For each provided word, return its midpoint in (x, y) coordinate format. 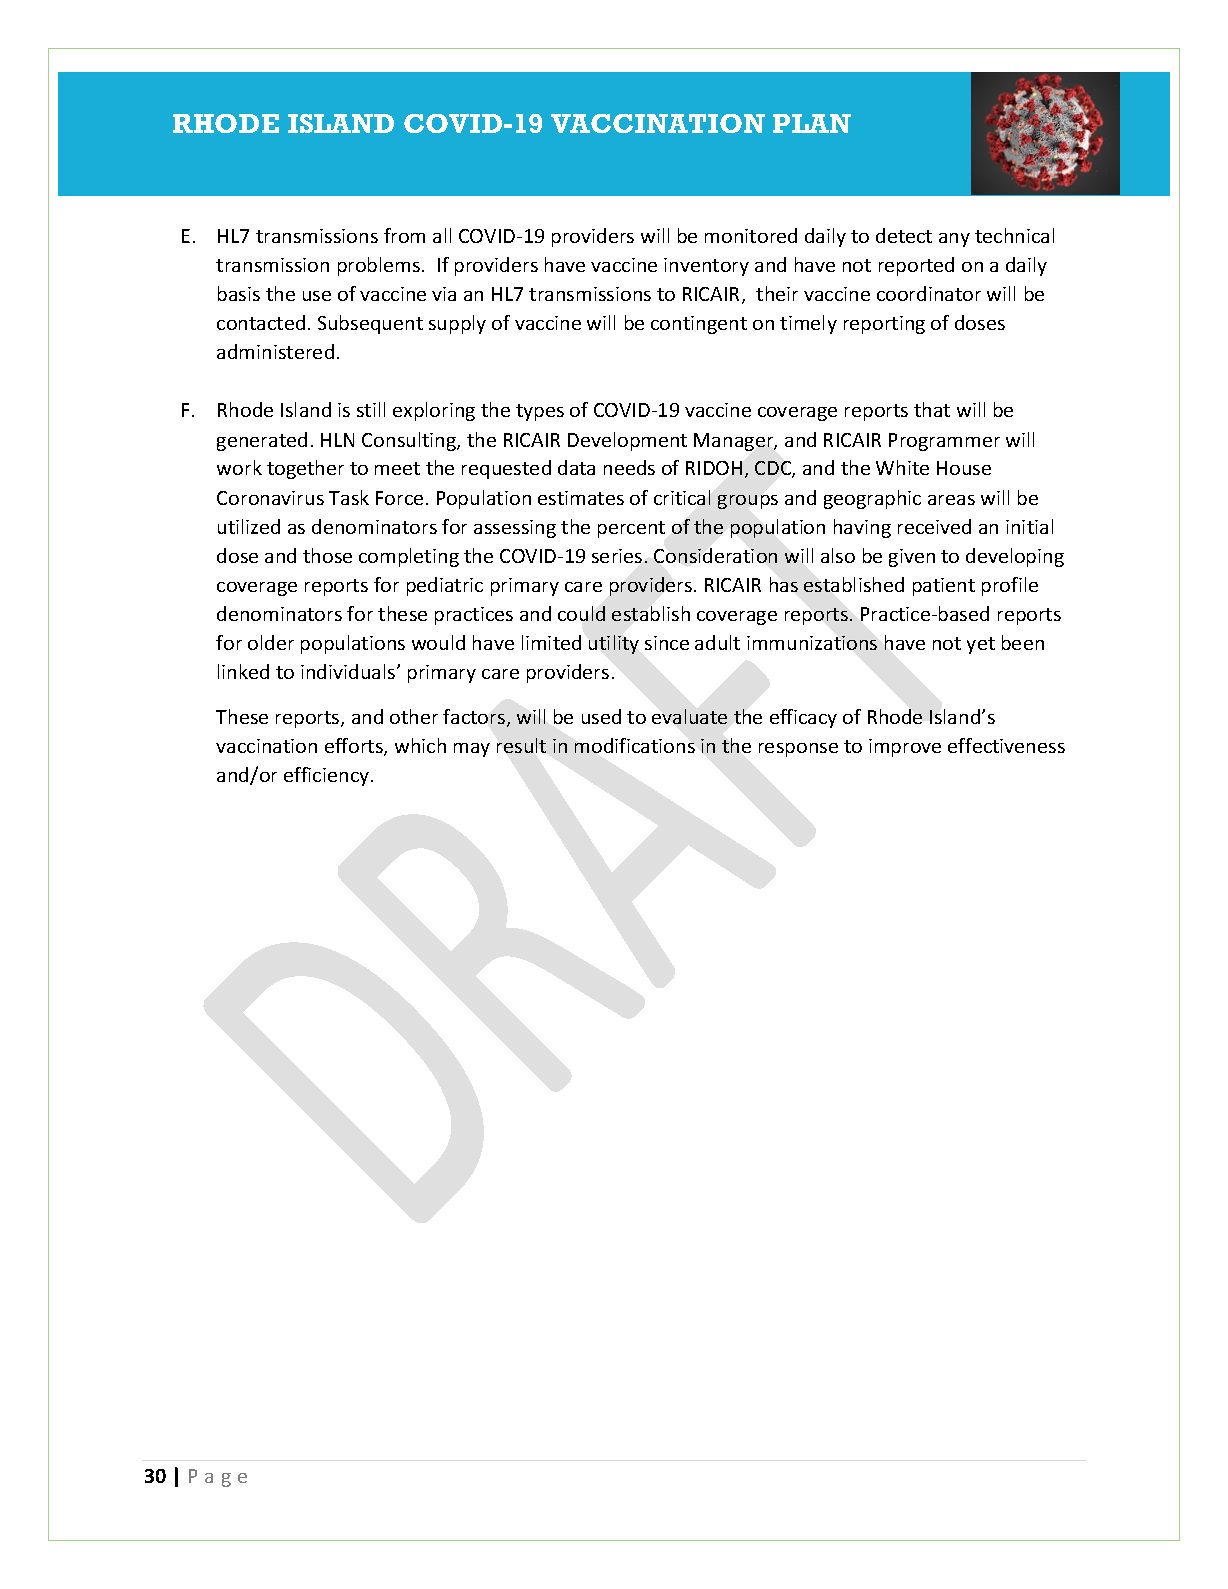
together (305, 469)
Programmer (944, 442)
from (404, 235)
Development (627, 441)
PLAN (812, 123)
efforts (355, 747)
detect (904, 235)
